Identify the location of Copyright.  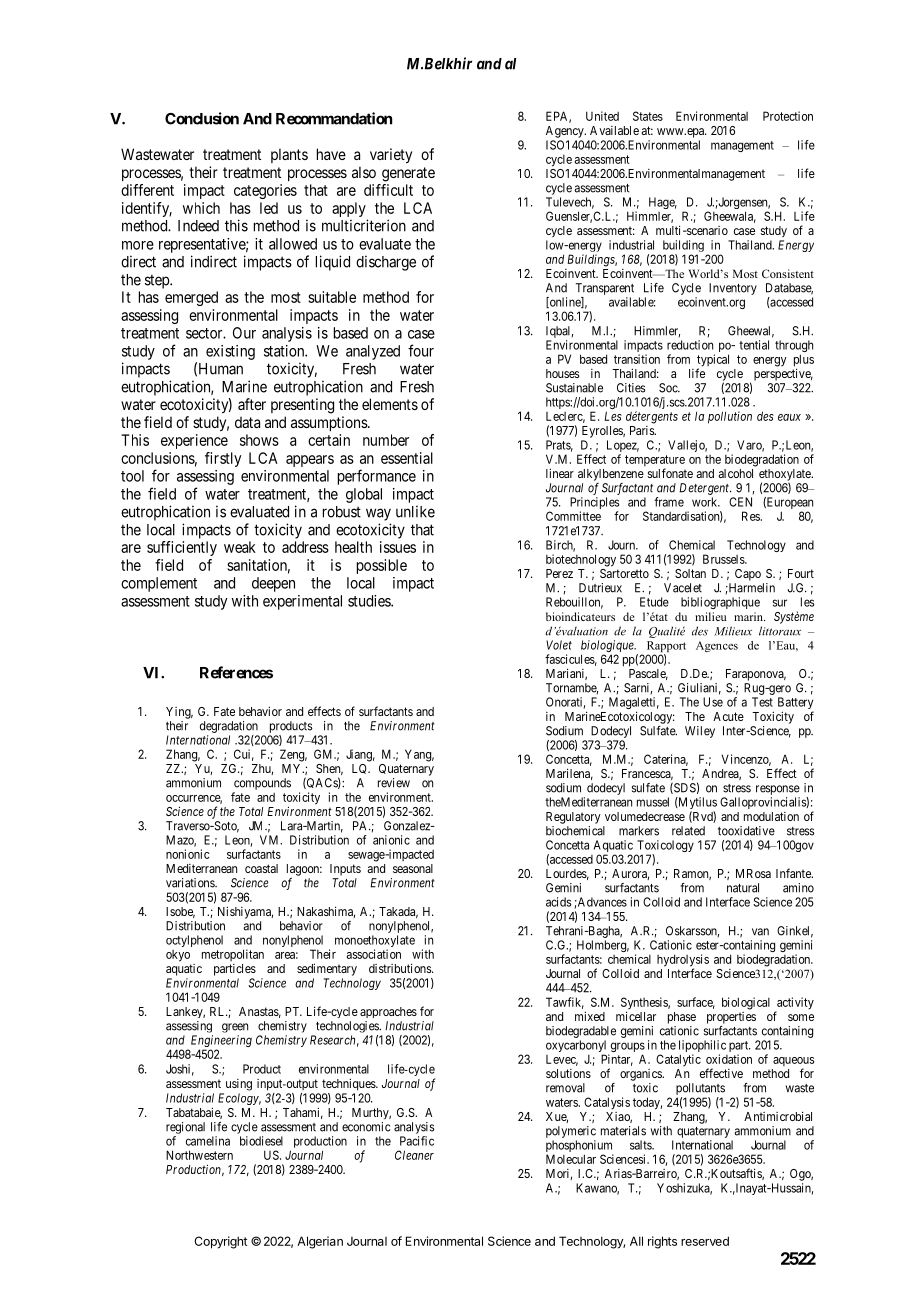
(220, 1242).
